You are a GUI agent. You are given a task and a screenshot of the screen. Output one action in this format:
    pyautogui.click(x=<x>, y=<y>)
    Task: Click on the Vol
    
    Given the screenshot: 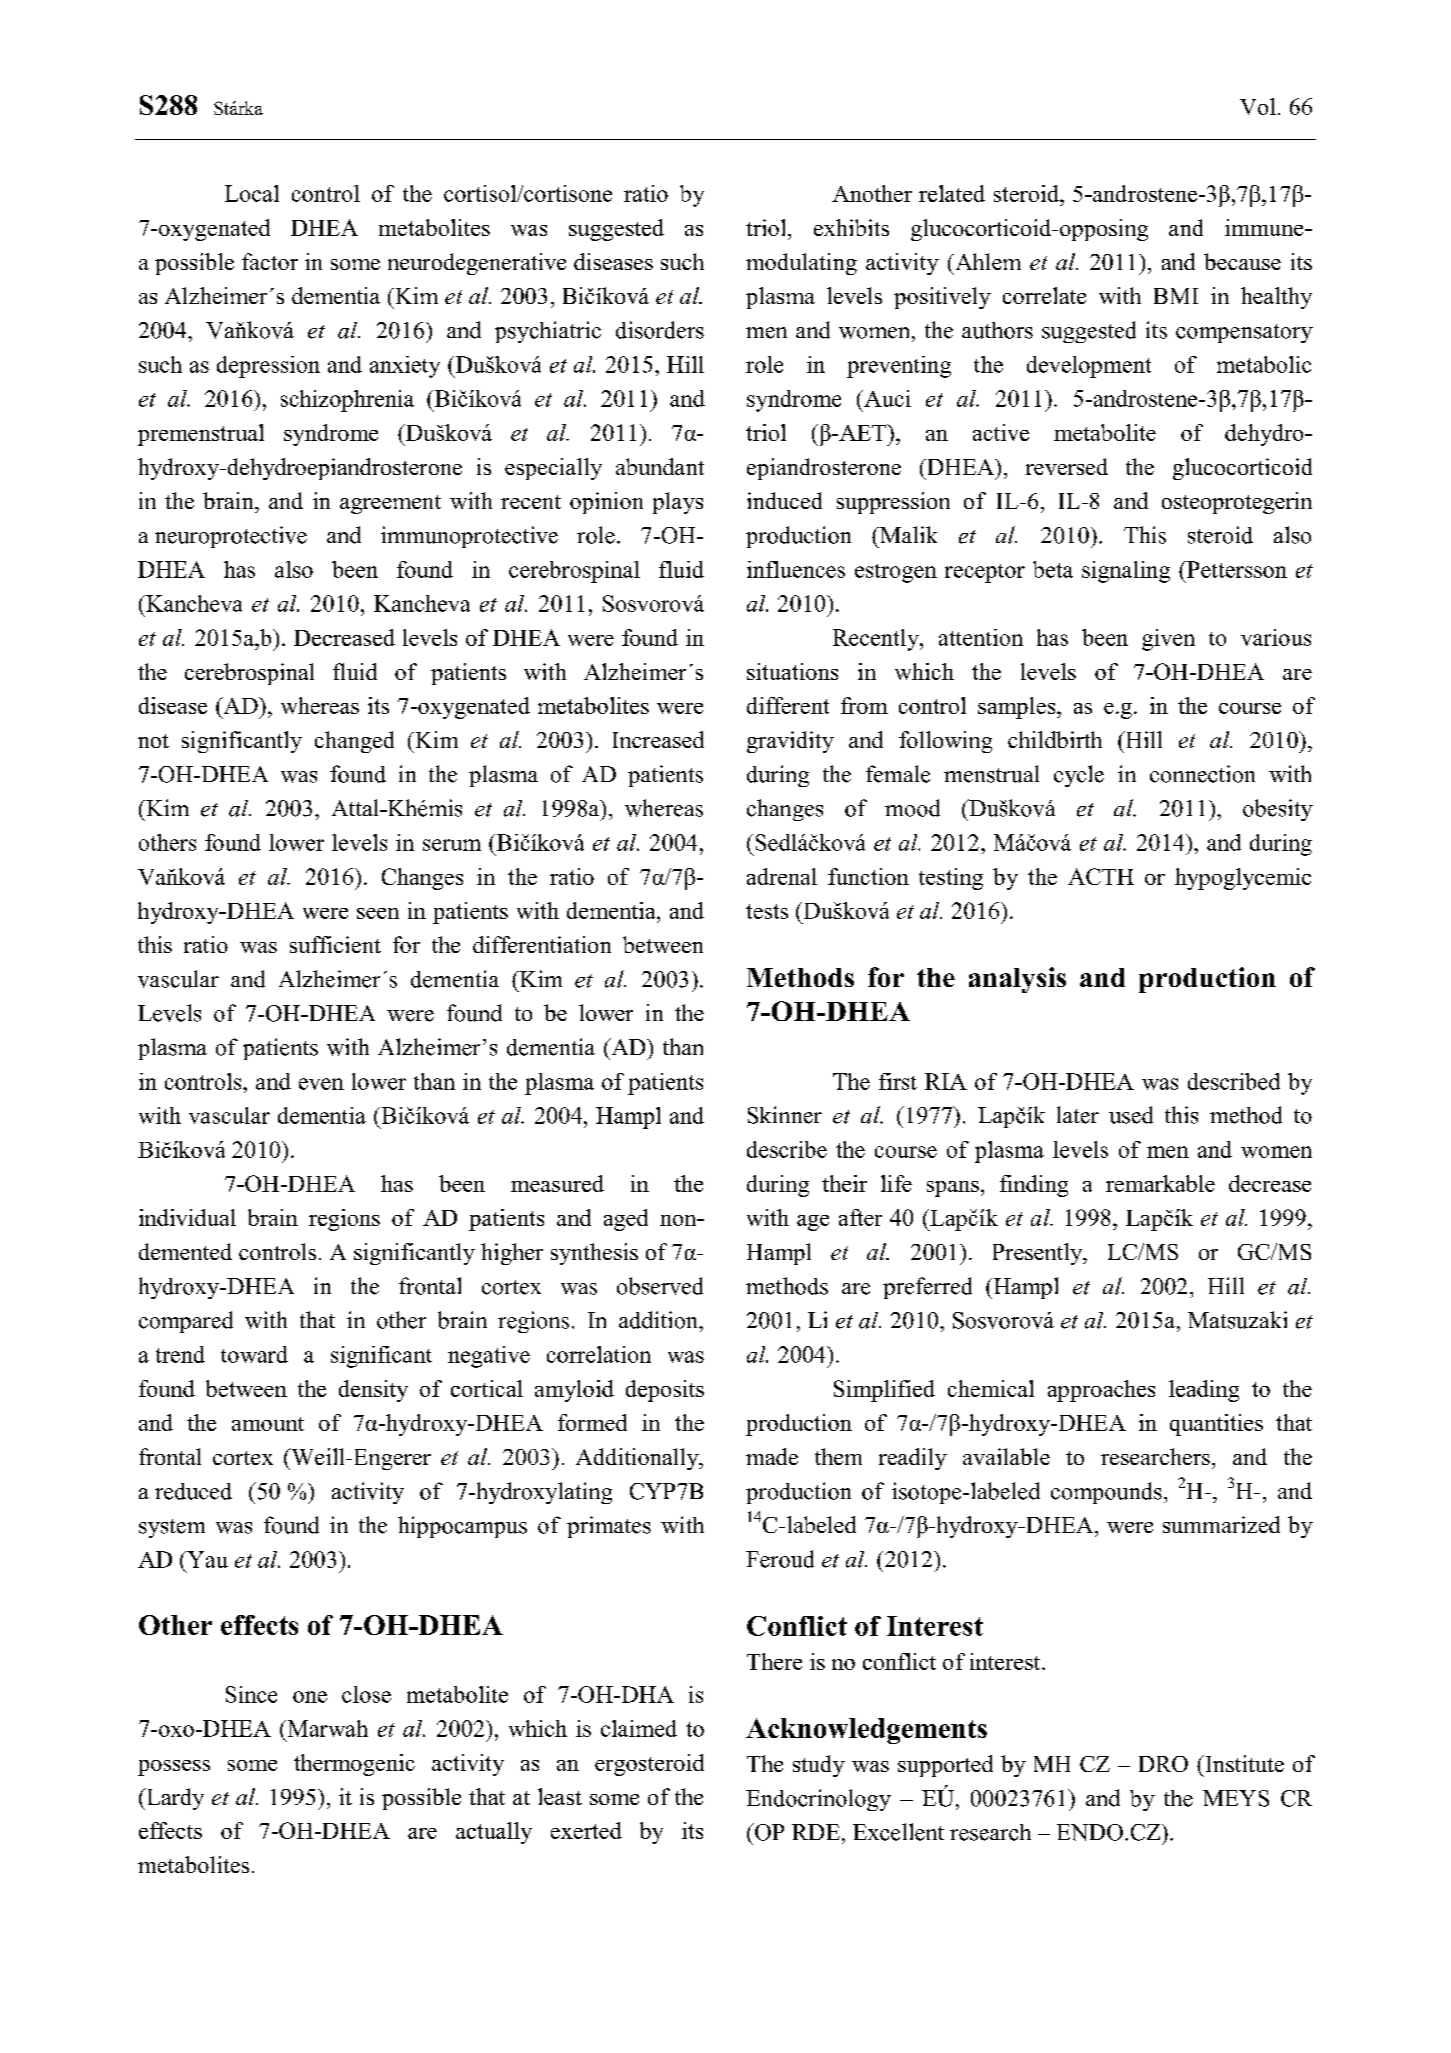 What is the action you would take?
    pyautogui.click(x=1258, y=106)
